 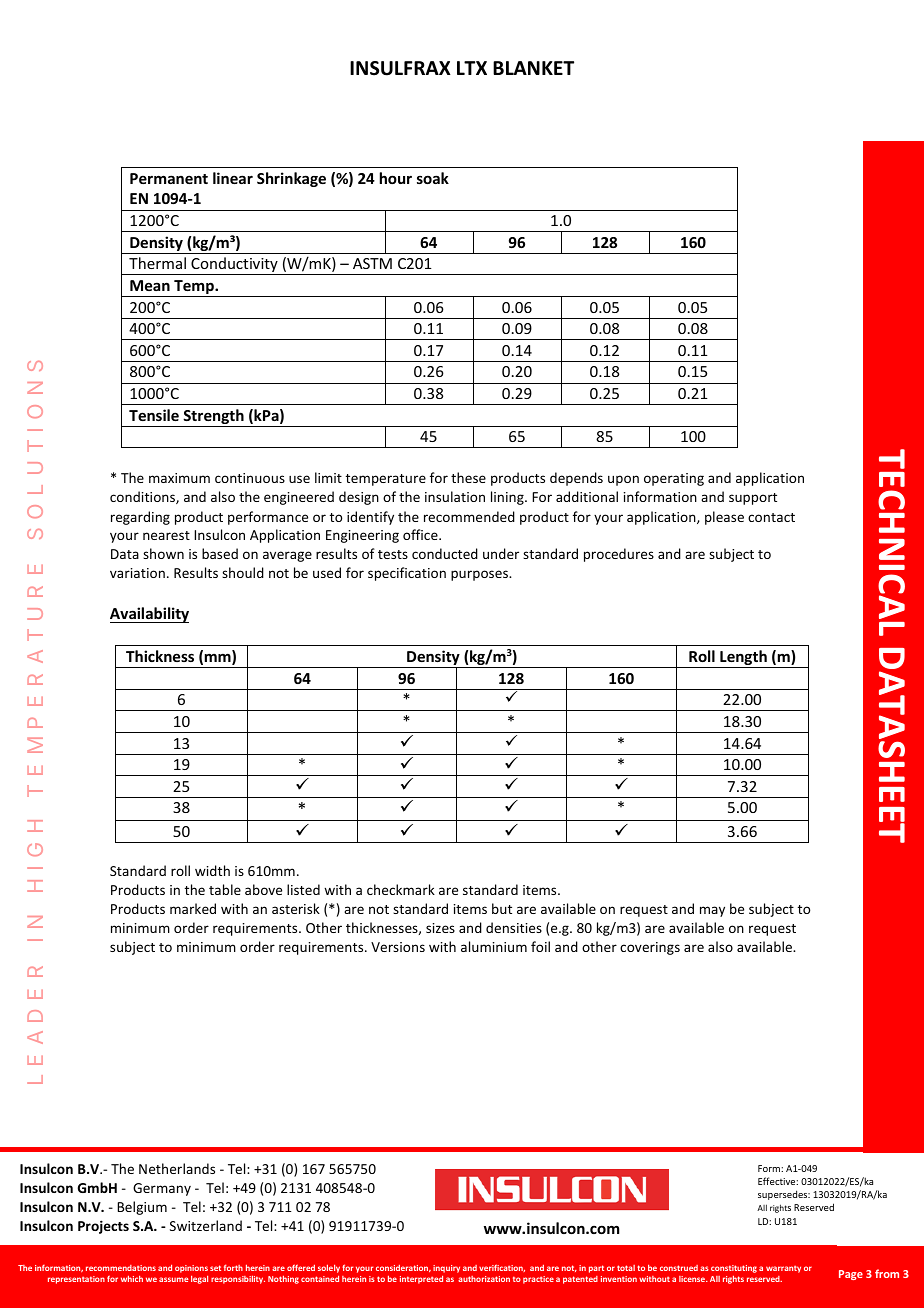 What do you see at coordinates (401, 889) in the screenshot?
I see `checkmark` at bounding box center [401, 889].
